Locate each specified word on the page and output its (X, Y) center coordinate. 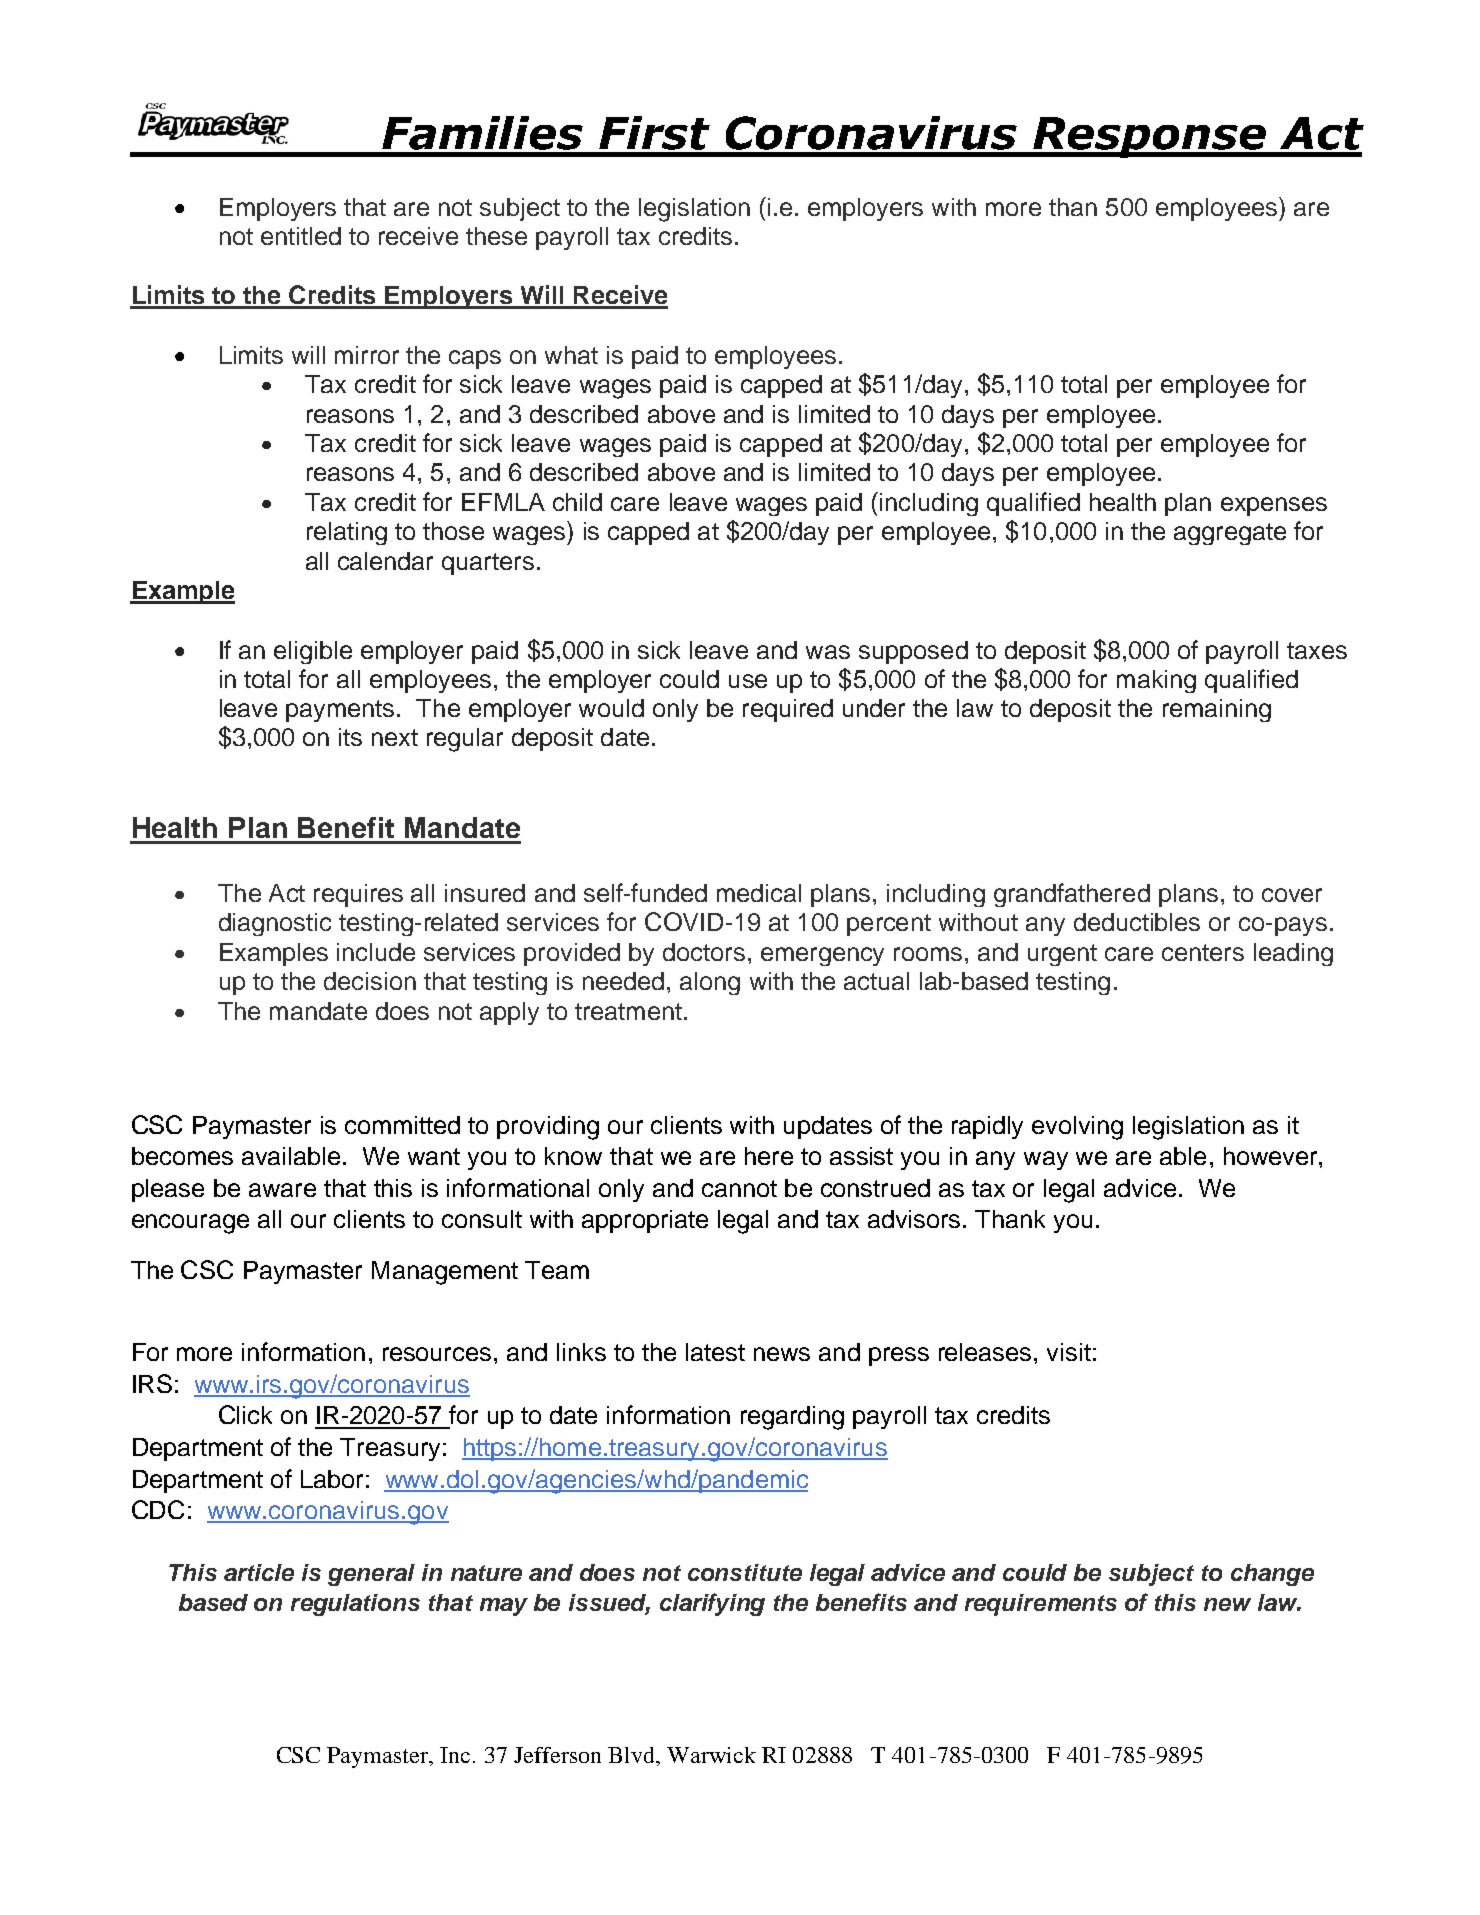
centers (1203, 952)
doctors (704, 952)
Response (1150, 137)
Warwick (711, 1755)
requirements (1041, 1605)
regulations (355, 1605)
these (496, 236)
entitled (301, 236)
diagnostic (275, 924)
